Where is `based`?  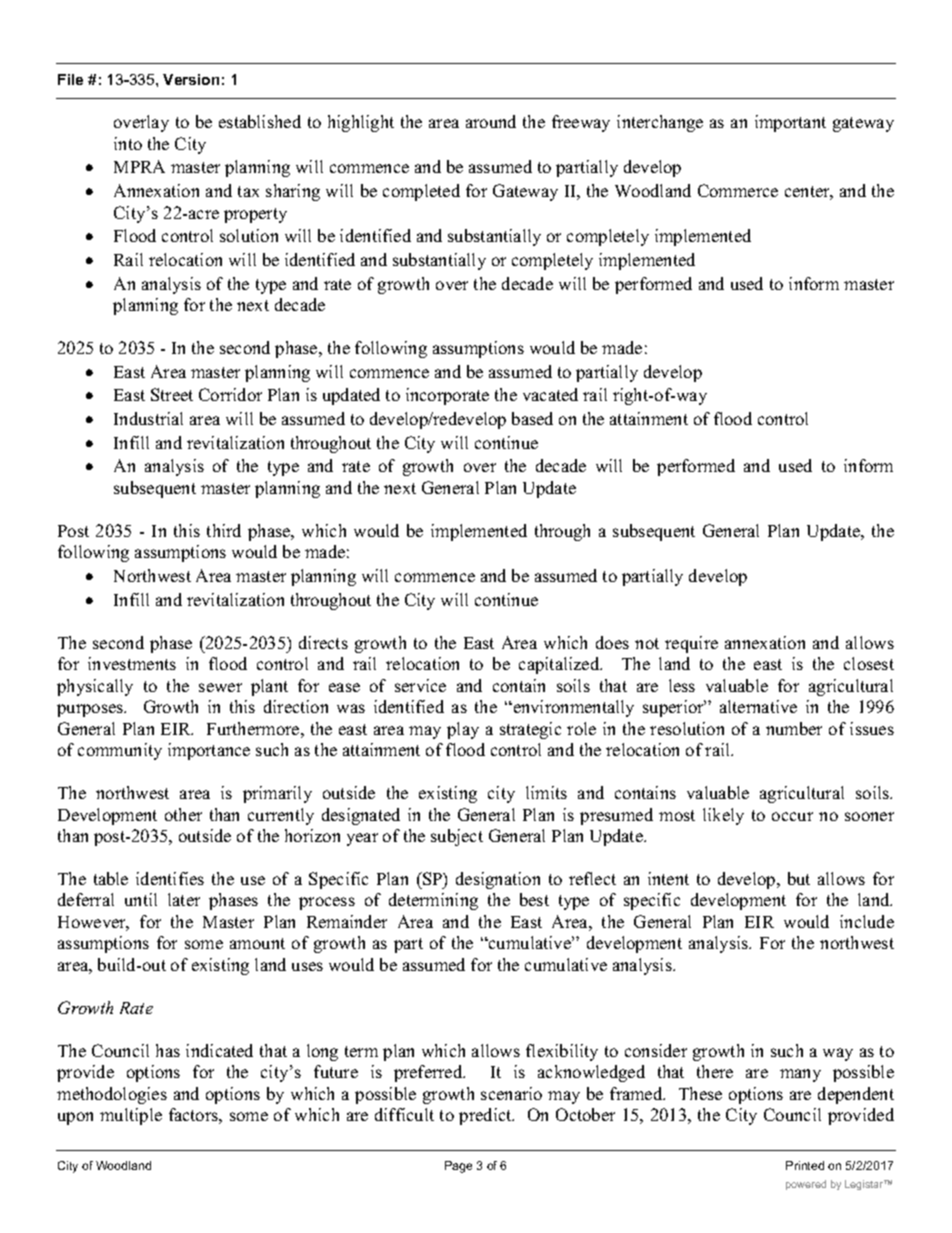 based is located at coordinates (532, 418).
